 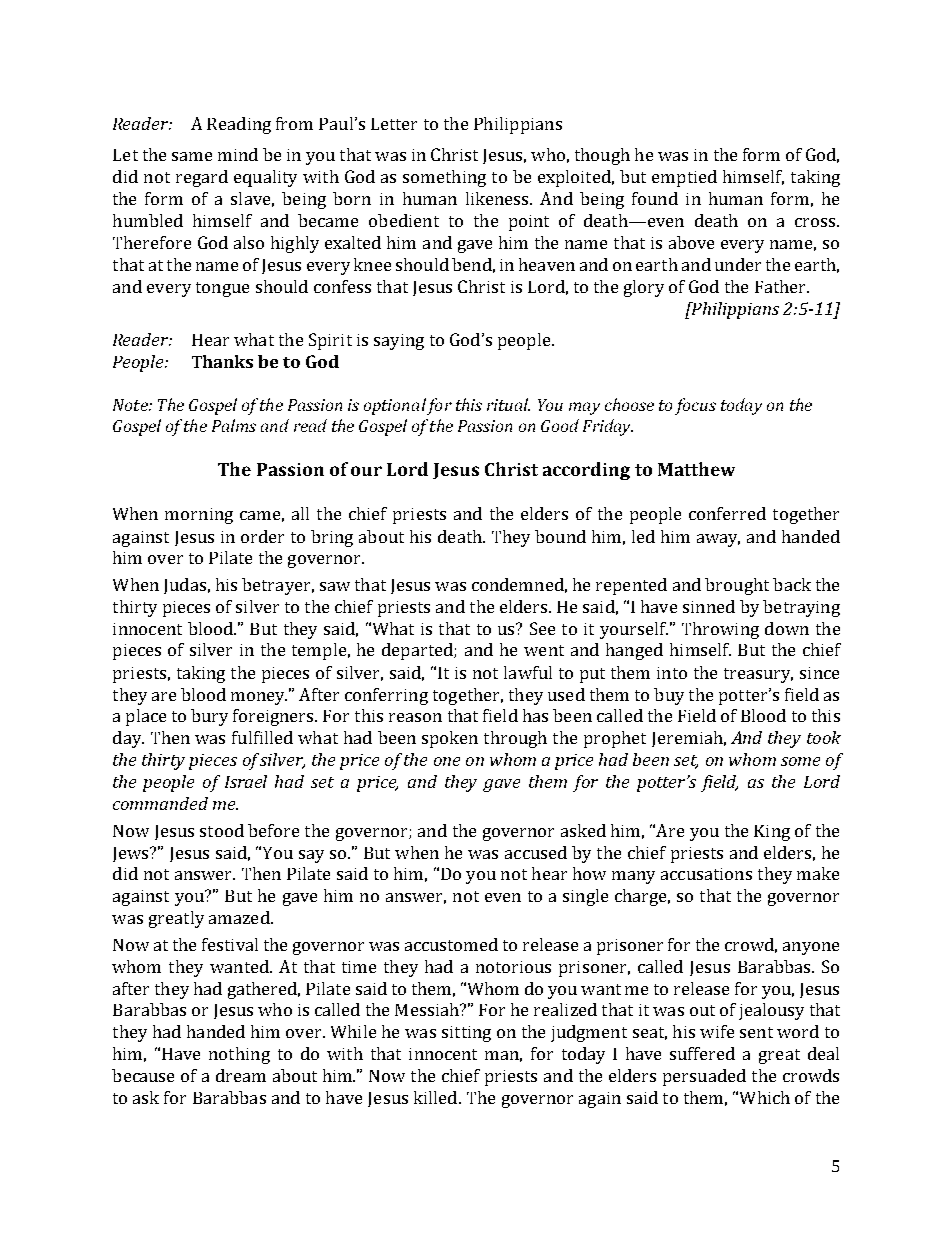 What do you see at coordinates (241, 1075) in the document?
I see `dream` at bounding box center [241, 1075].
